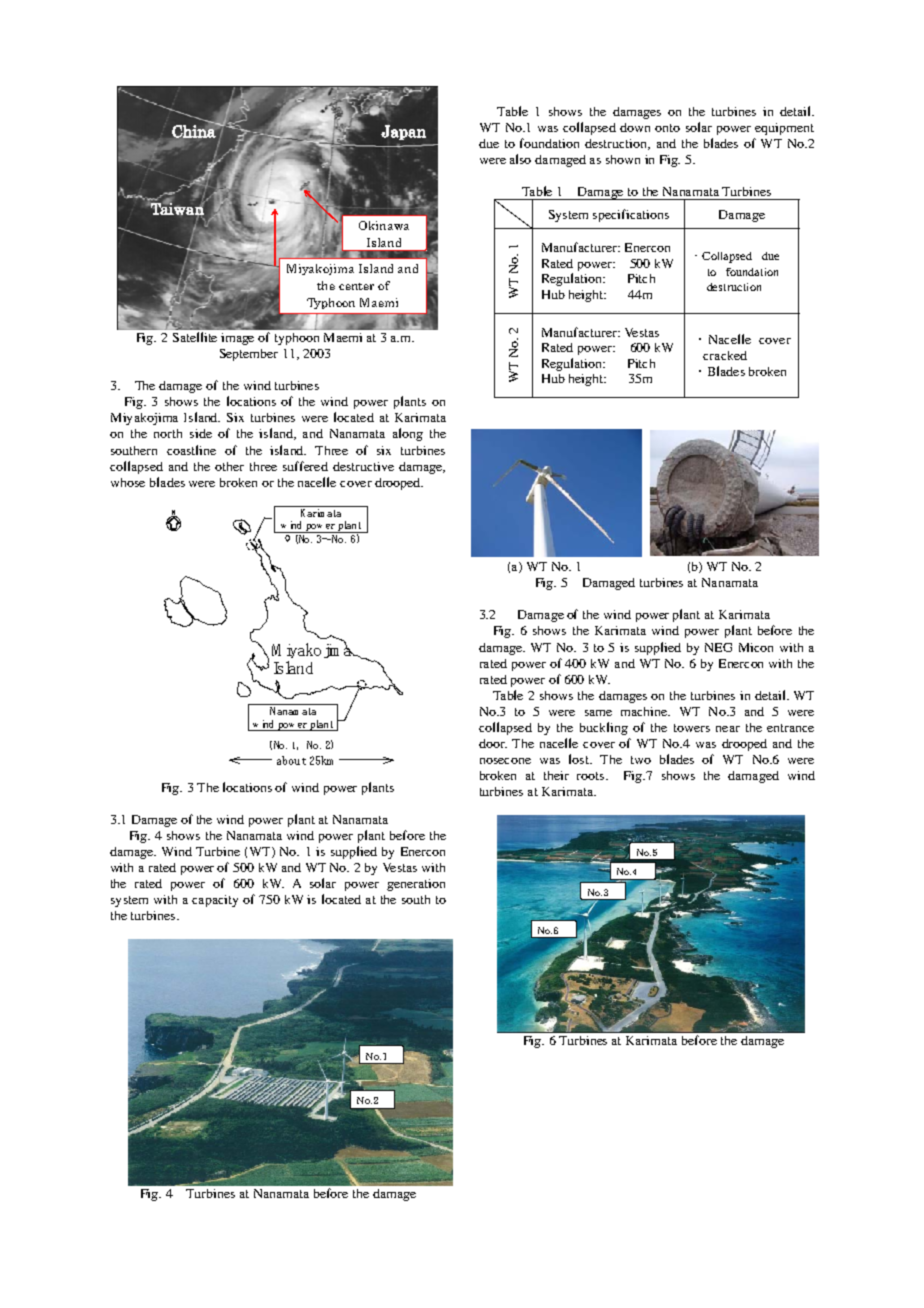 Image resolution: width=924 pixels, height=1308 pixels. Describe the element at coordinates (229, 466) in the screenshot. I see `other` at that location.
